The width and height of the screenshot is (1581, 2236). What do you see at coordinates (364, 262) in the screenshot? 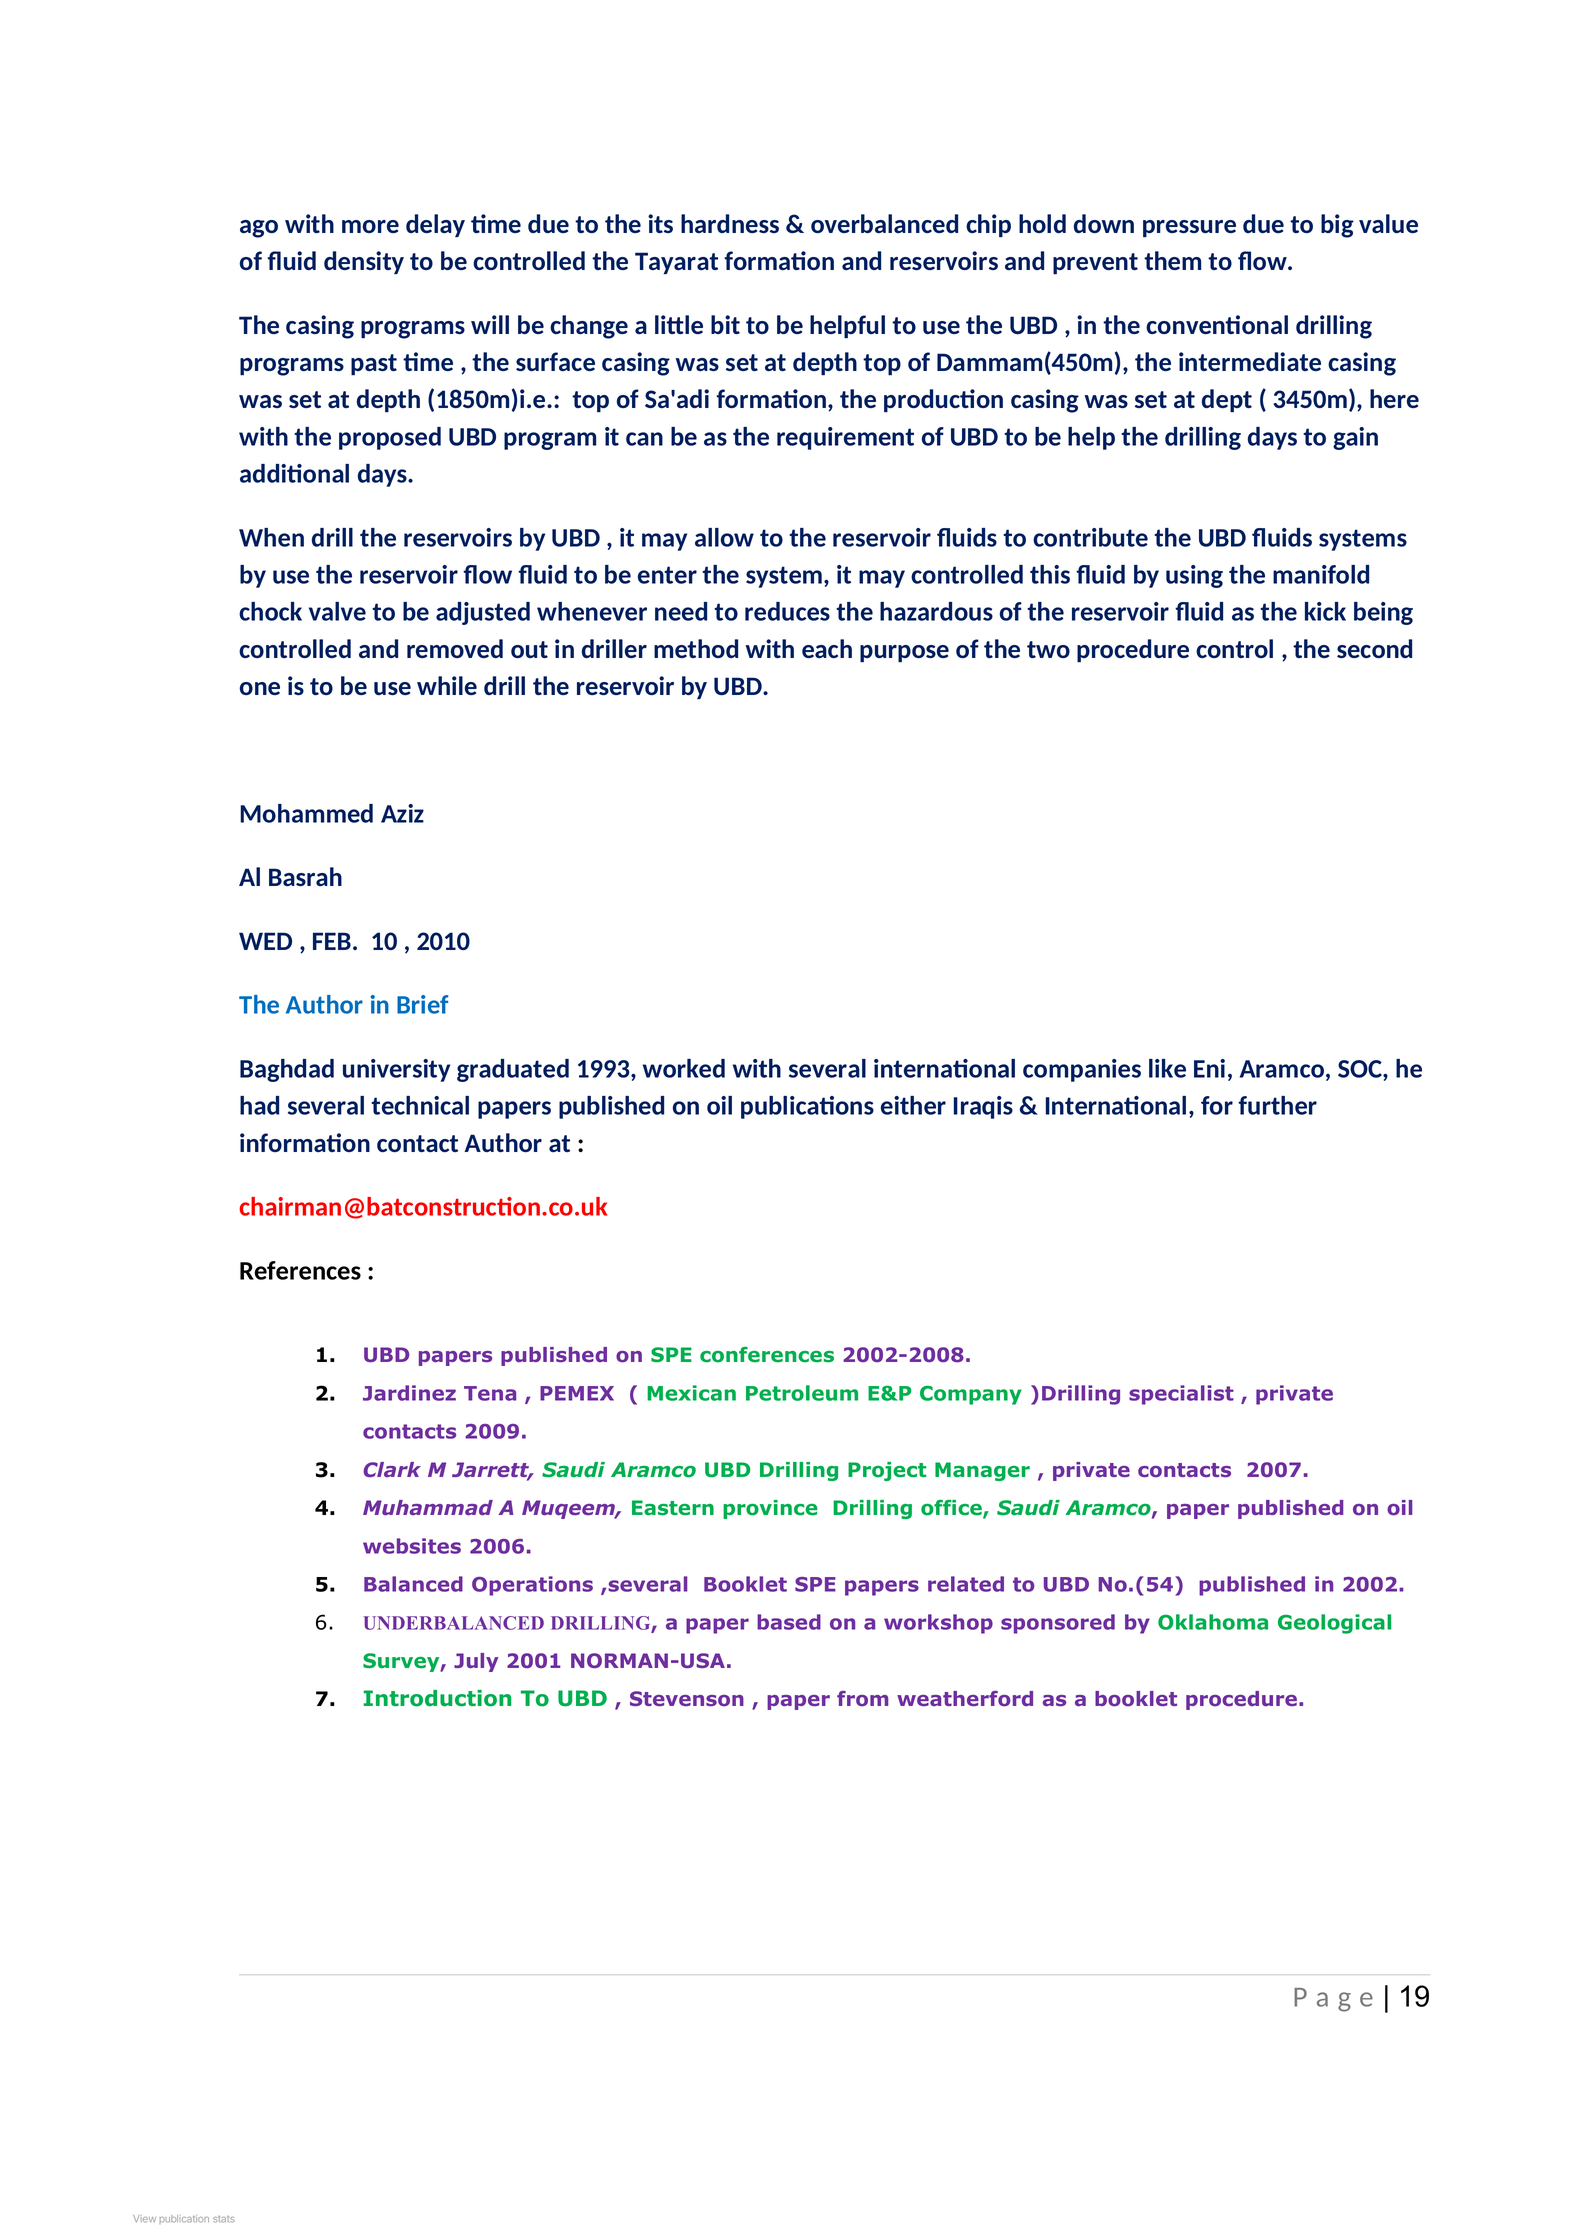
I see `density` at bounding box center [364, 262].
